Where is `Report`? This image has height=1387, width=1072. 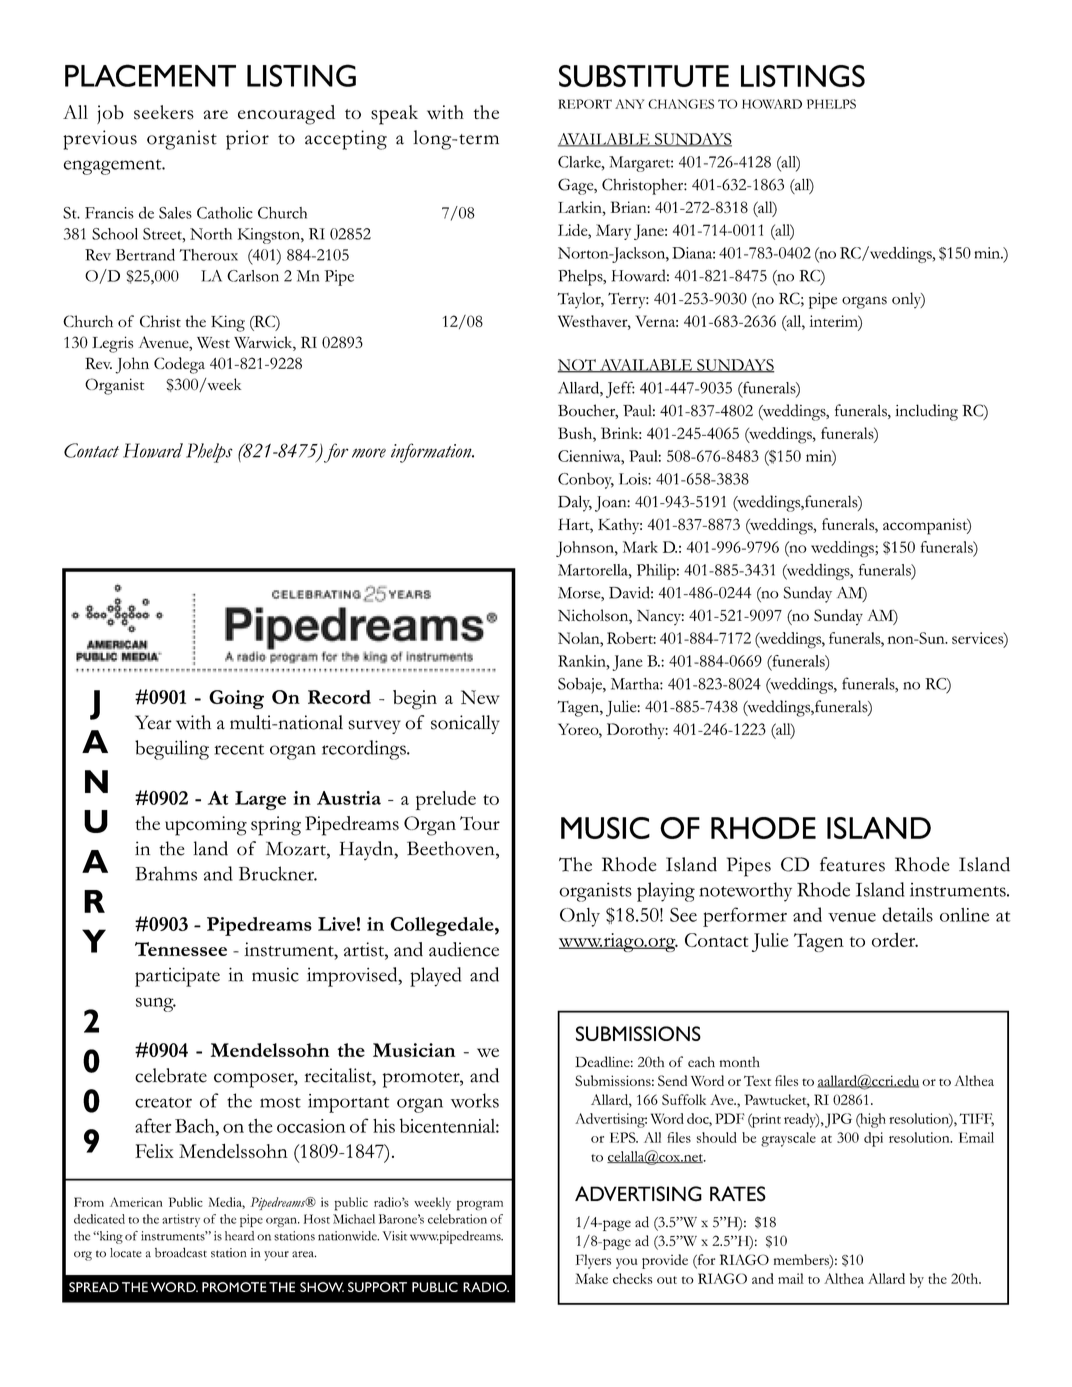 Report is located at coordinates (585, 104).
